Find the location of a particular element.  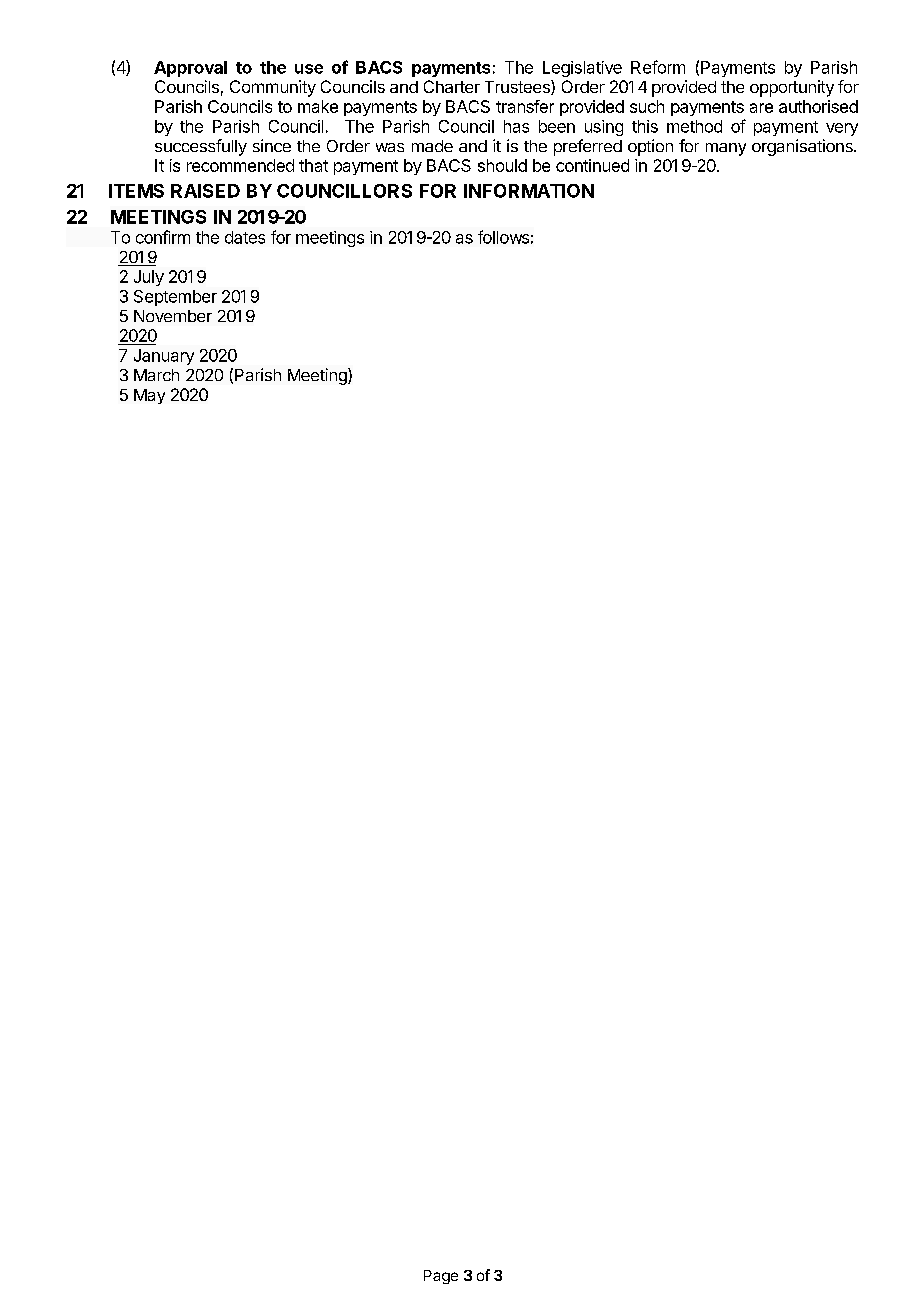

Page is located at coordinates (441, 1277).
